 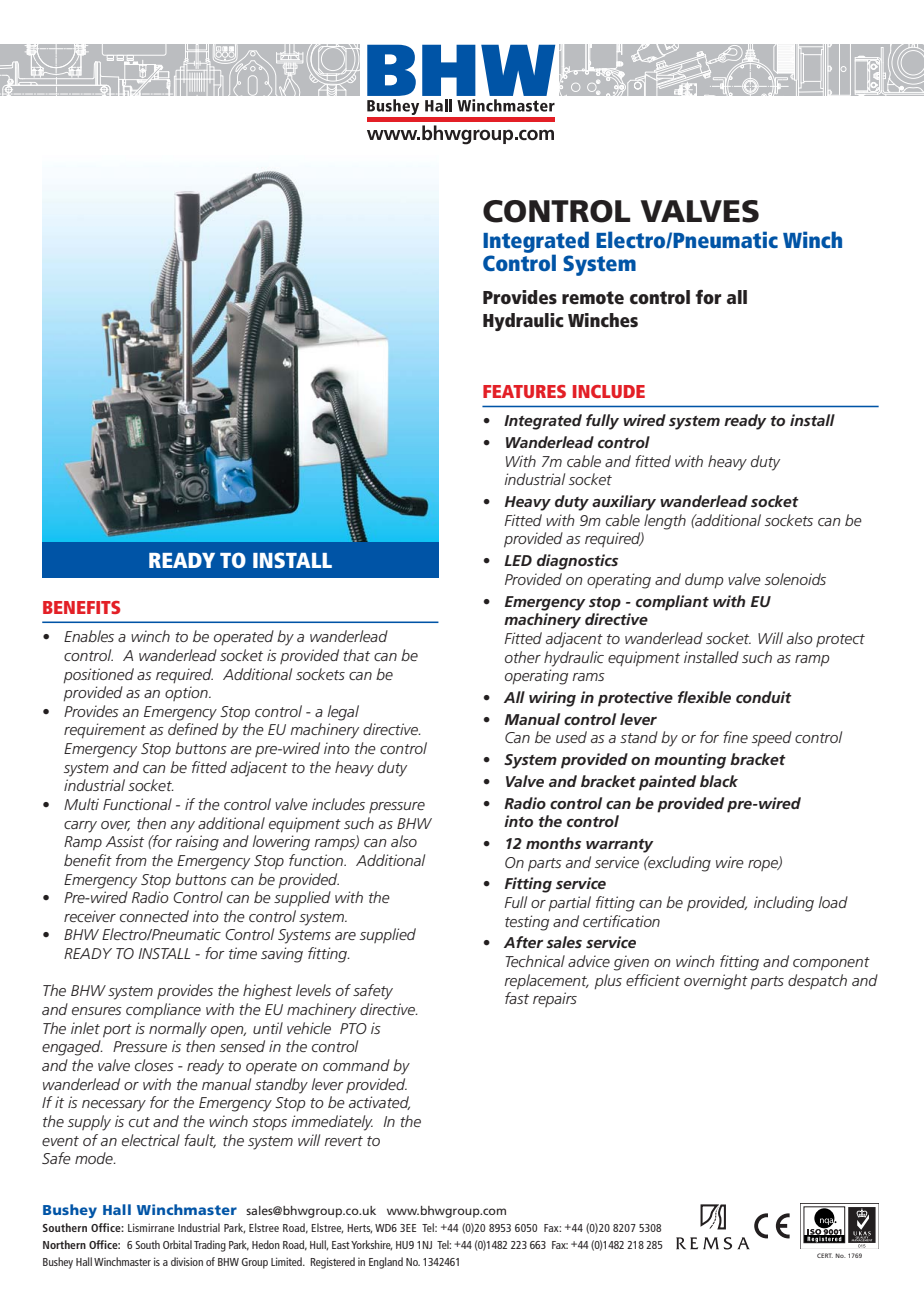 What do you see at coordinates (517, 998) in the screenshot?
I see `fast` at bounding box center [517, 998].
